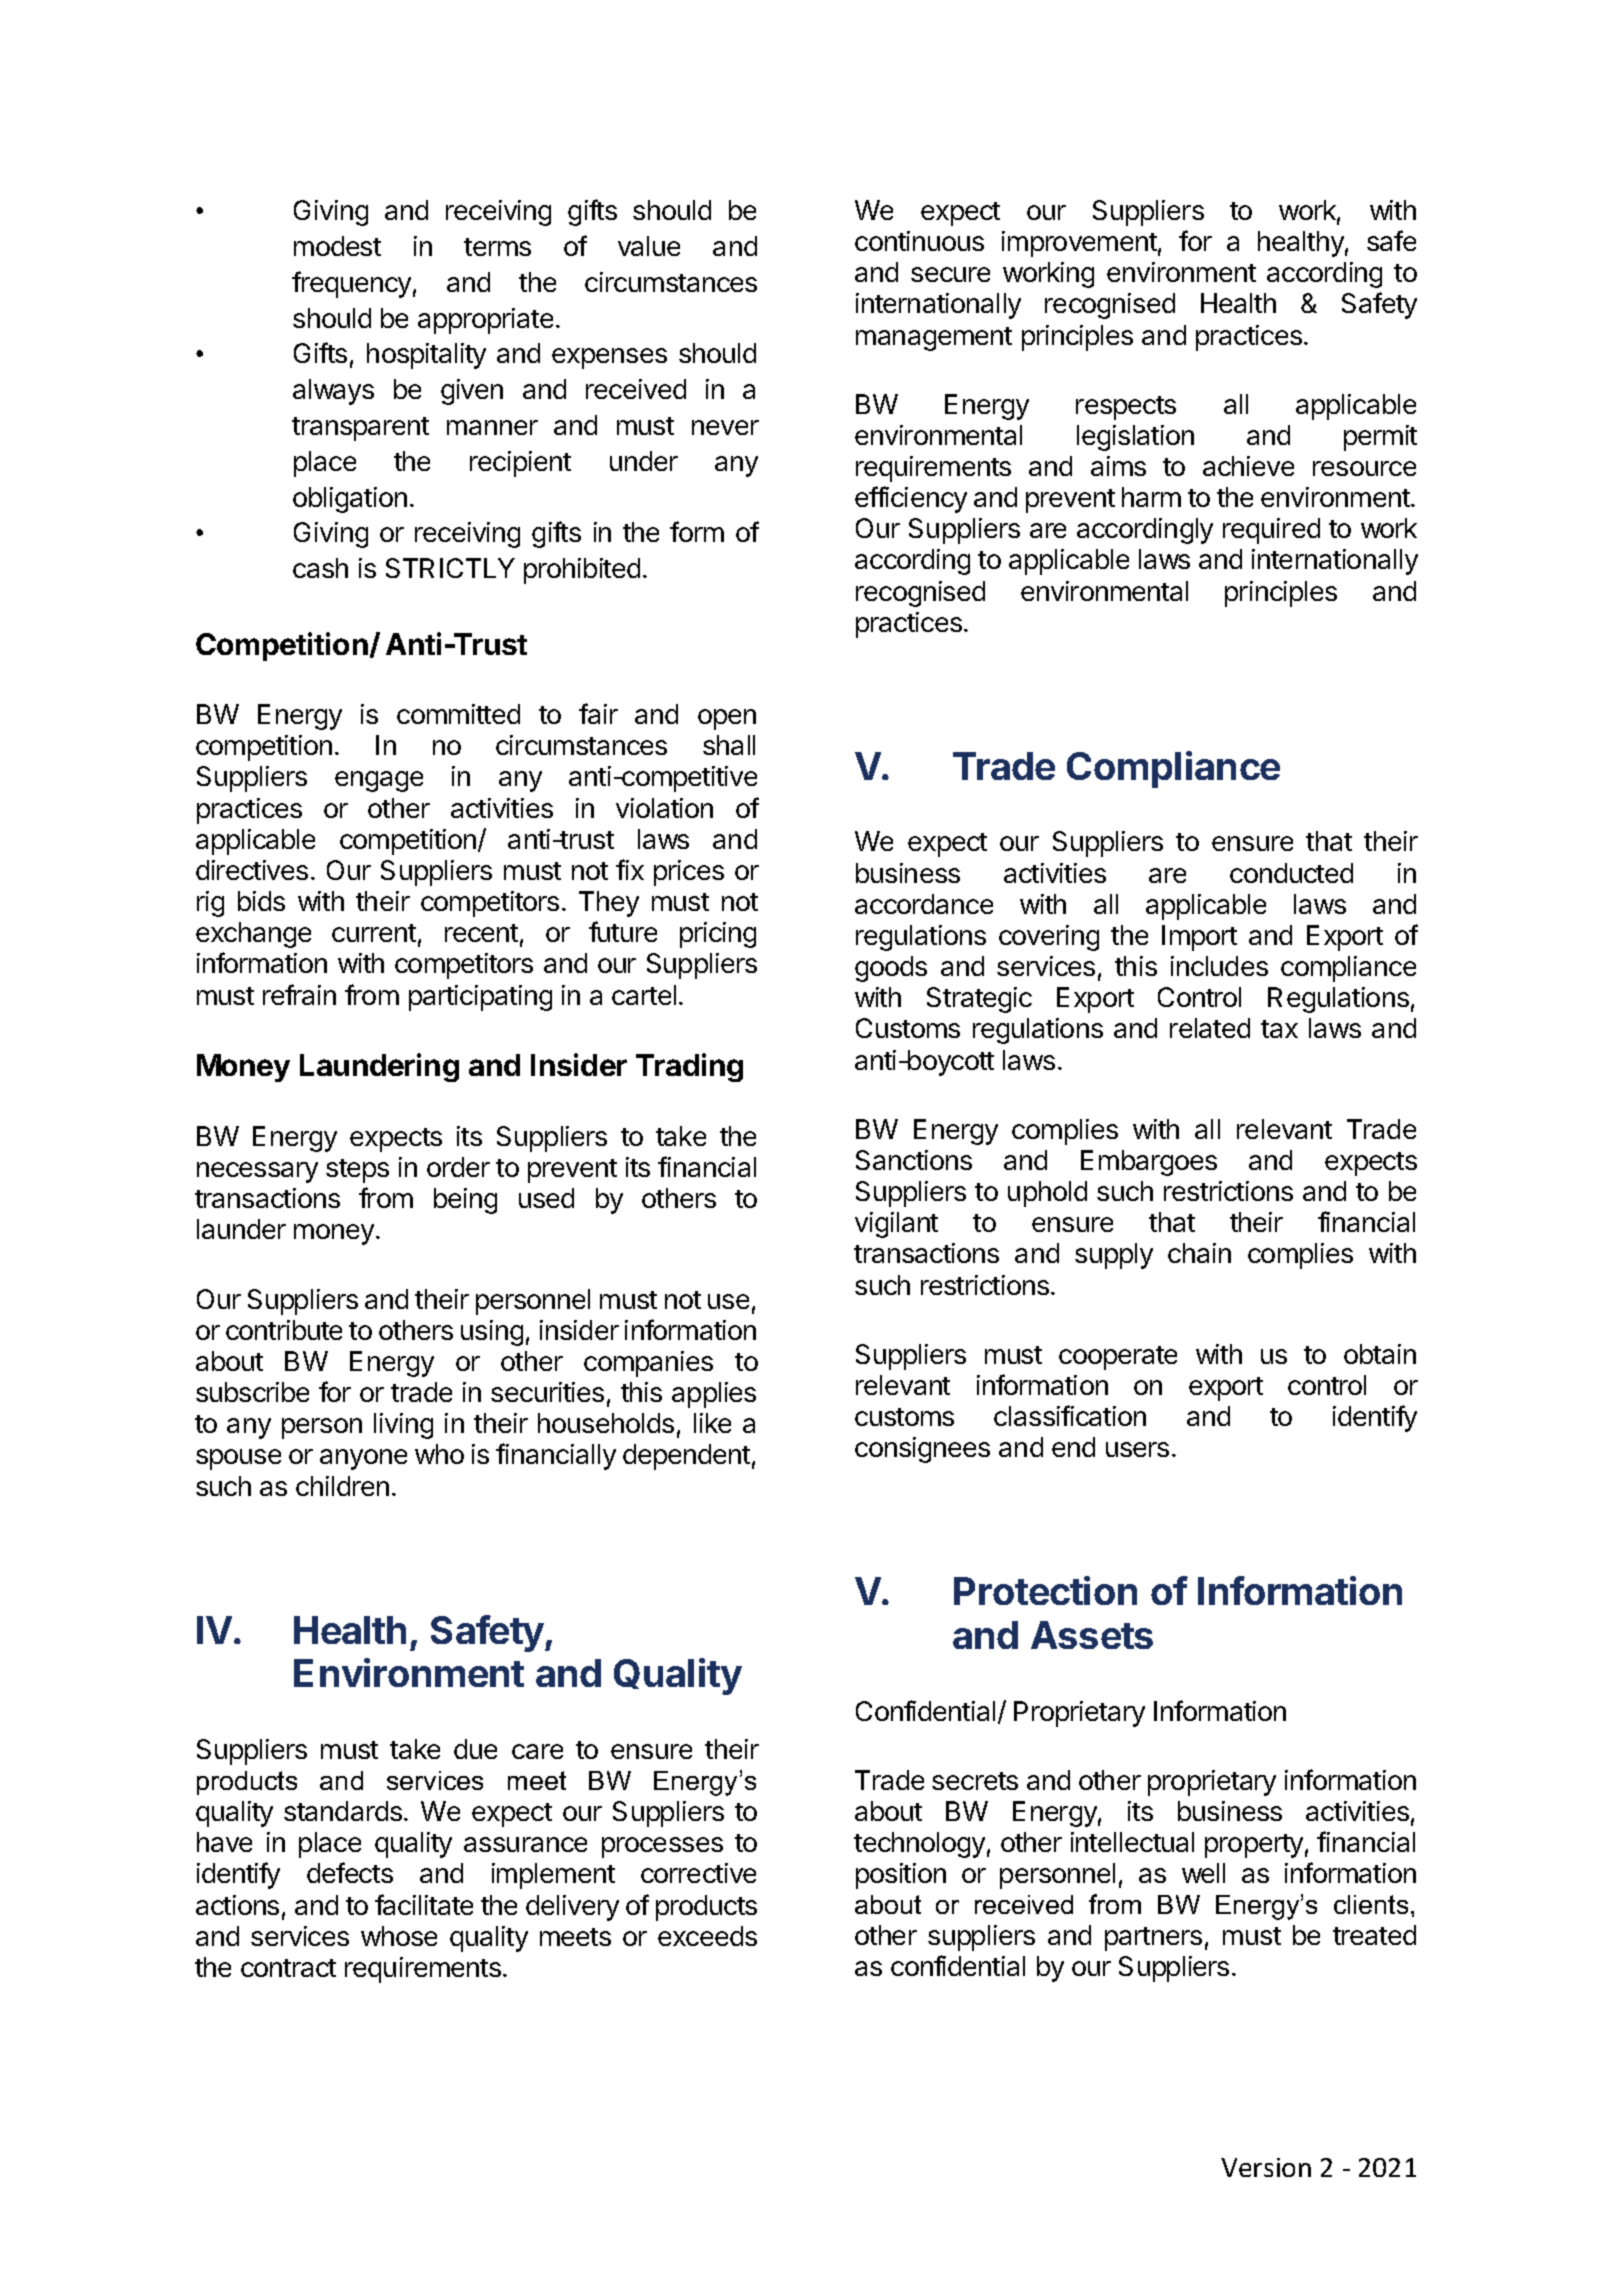 This document has height=2281, width=1613. What do you see at coordinates (1137, 1449) in the document?
I see `users` at bounding box center [1137, 1449].
